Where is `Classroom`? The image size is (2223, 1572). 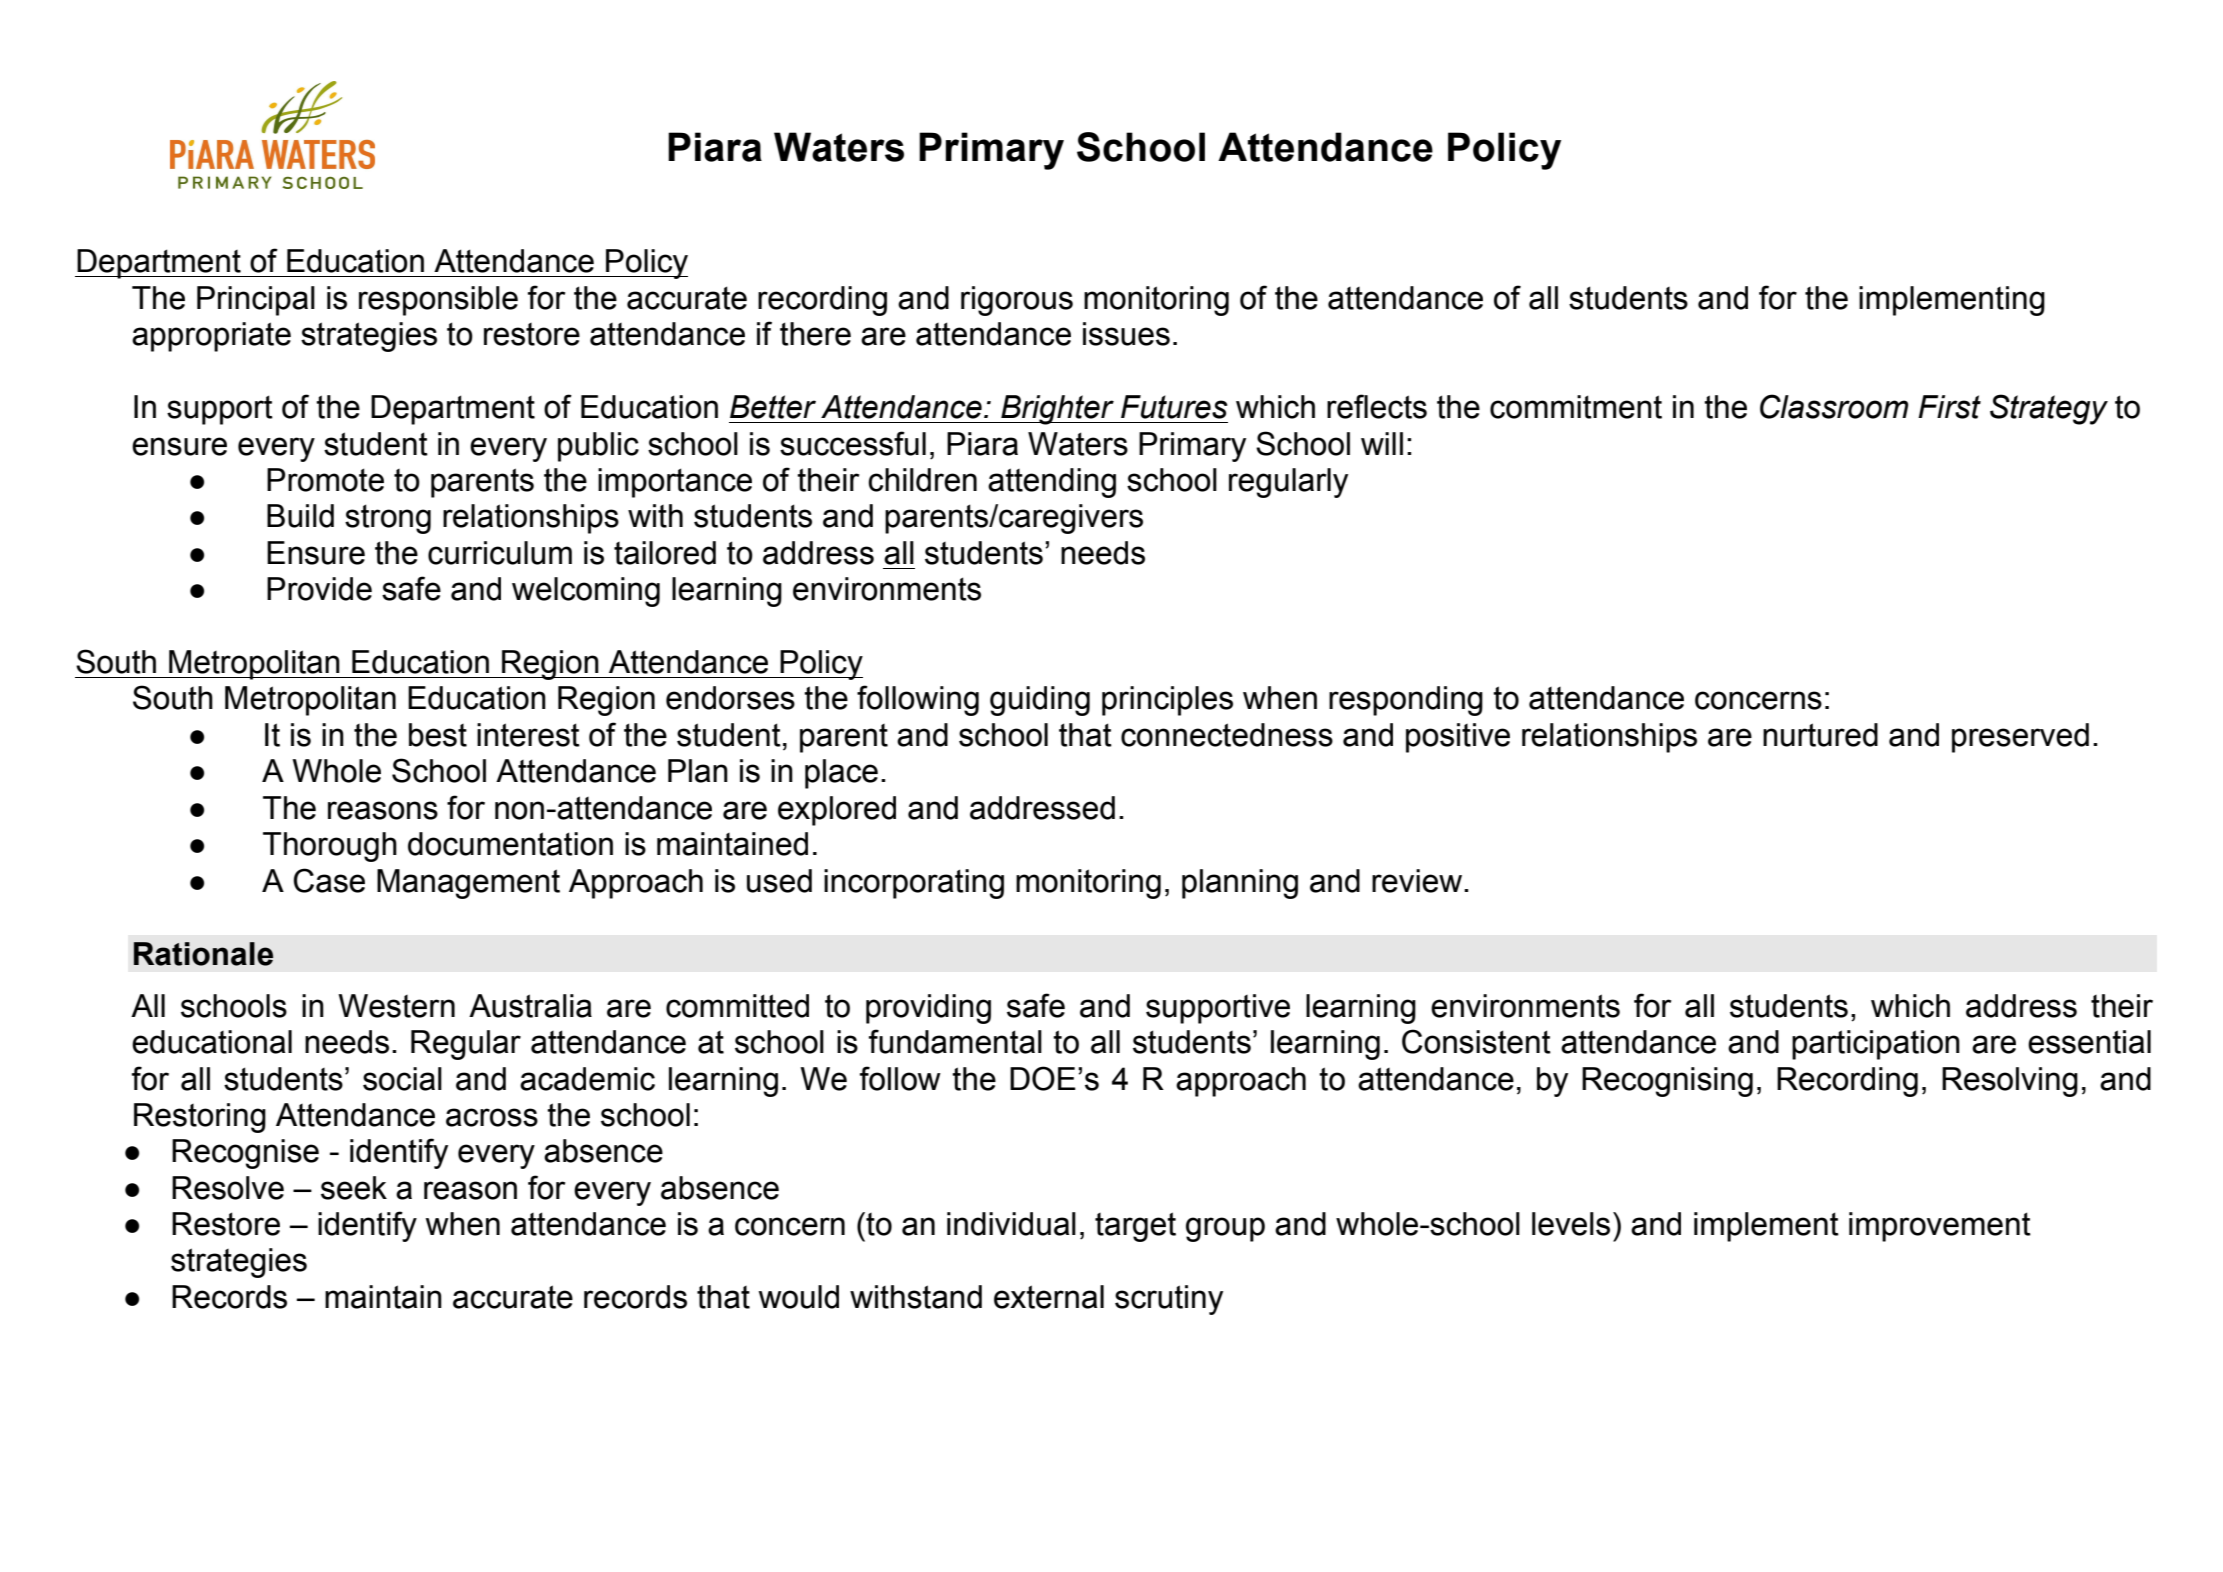 Classroom is located at coordinates (1834, 406).
